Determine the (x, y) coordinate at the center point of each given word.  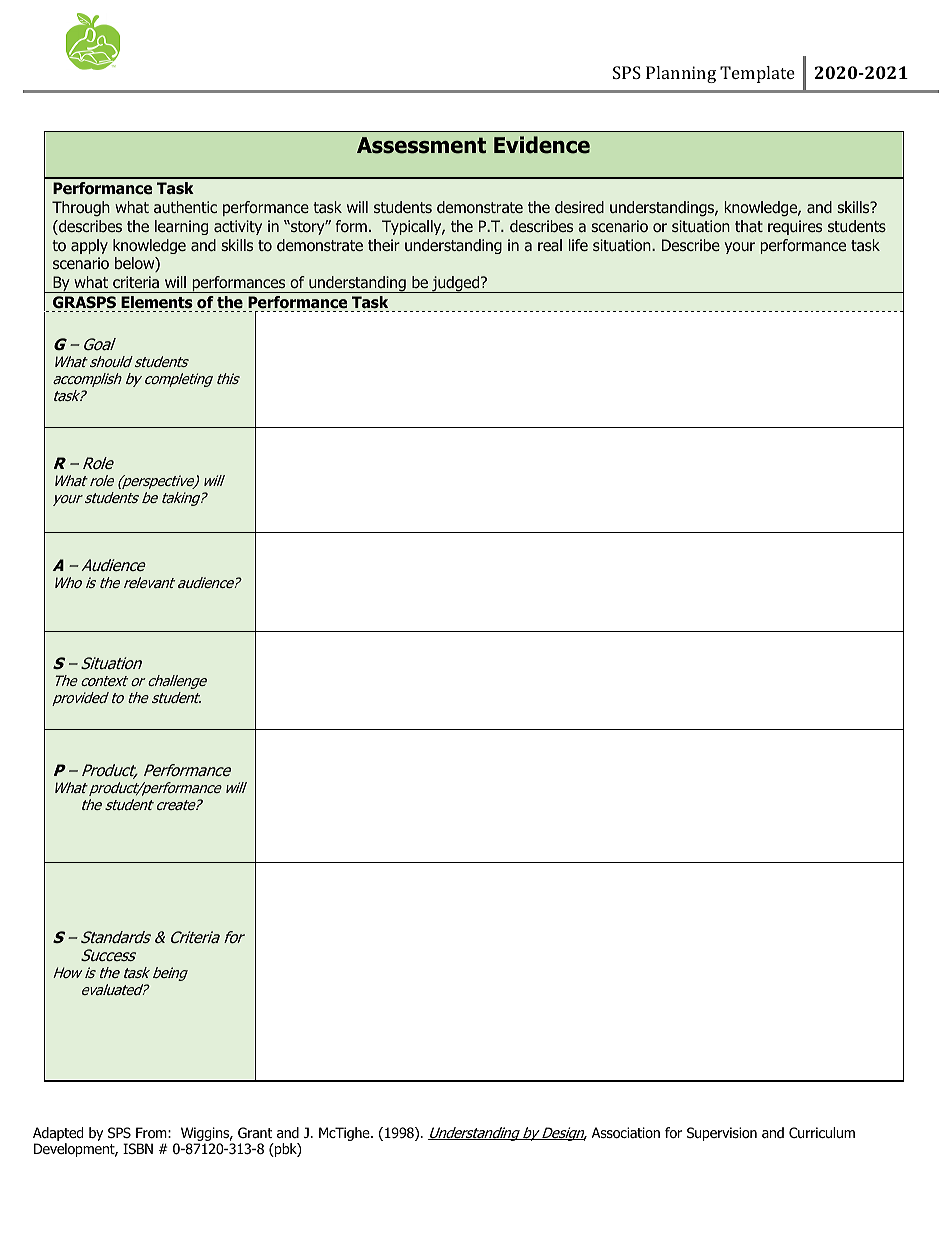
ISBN (138, 1148)
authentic (185, 207)
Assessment (421, 145)
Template (757, 74)
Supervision (722, 1134)
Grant (255, 1132)
